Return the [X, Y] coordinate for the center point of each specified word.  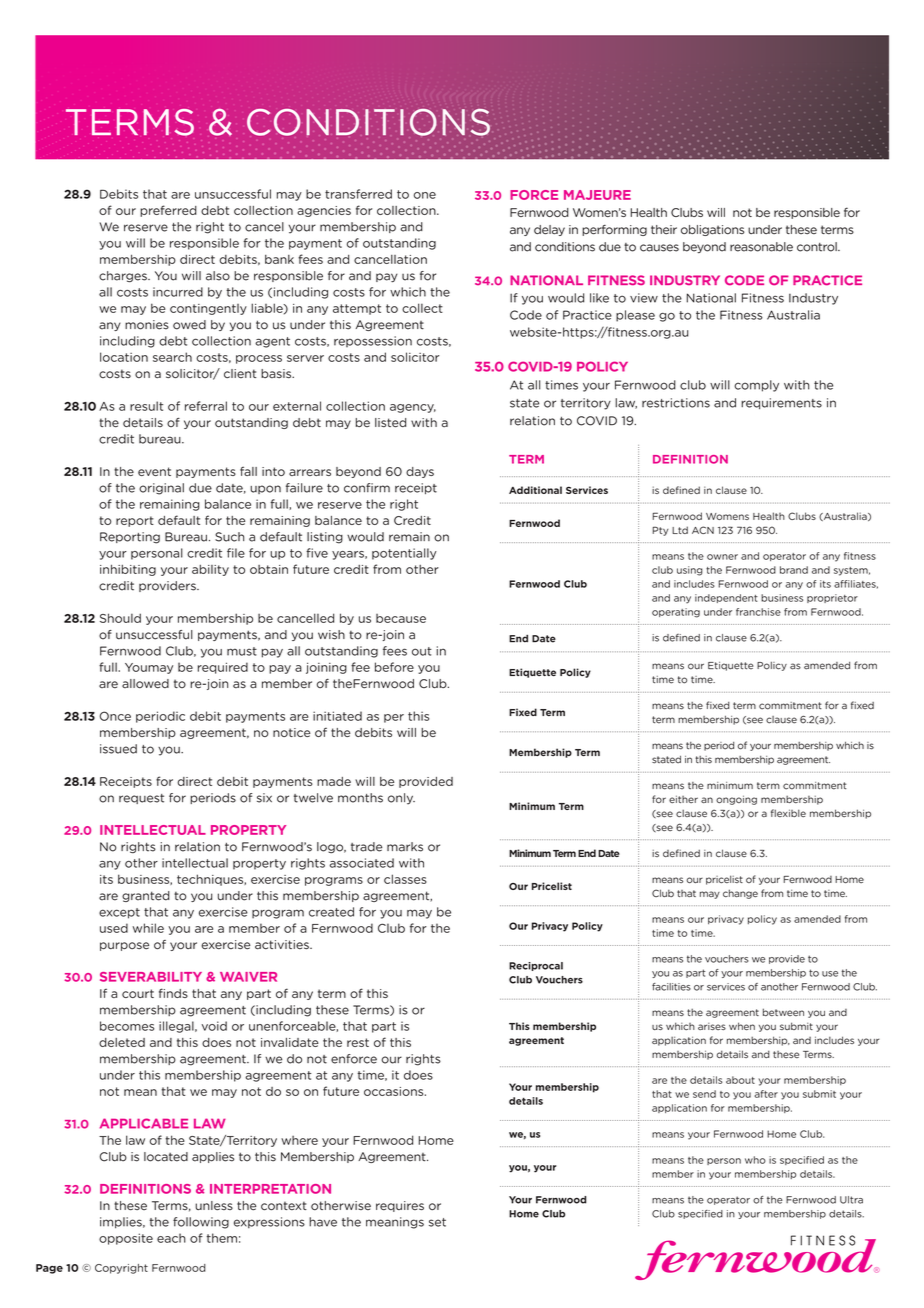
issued [118, 749]
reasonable [761, 247]
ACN [703, 530]
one [425, 195]
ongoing [736, 800]
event [154, 471]
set [437, 1222]
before [394, 667]
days [420, 472]
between [783, 1012]
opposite [126, 1239]
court [138, 993]
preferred [168, 211]
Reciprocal [536, 966]
